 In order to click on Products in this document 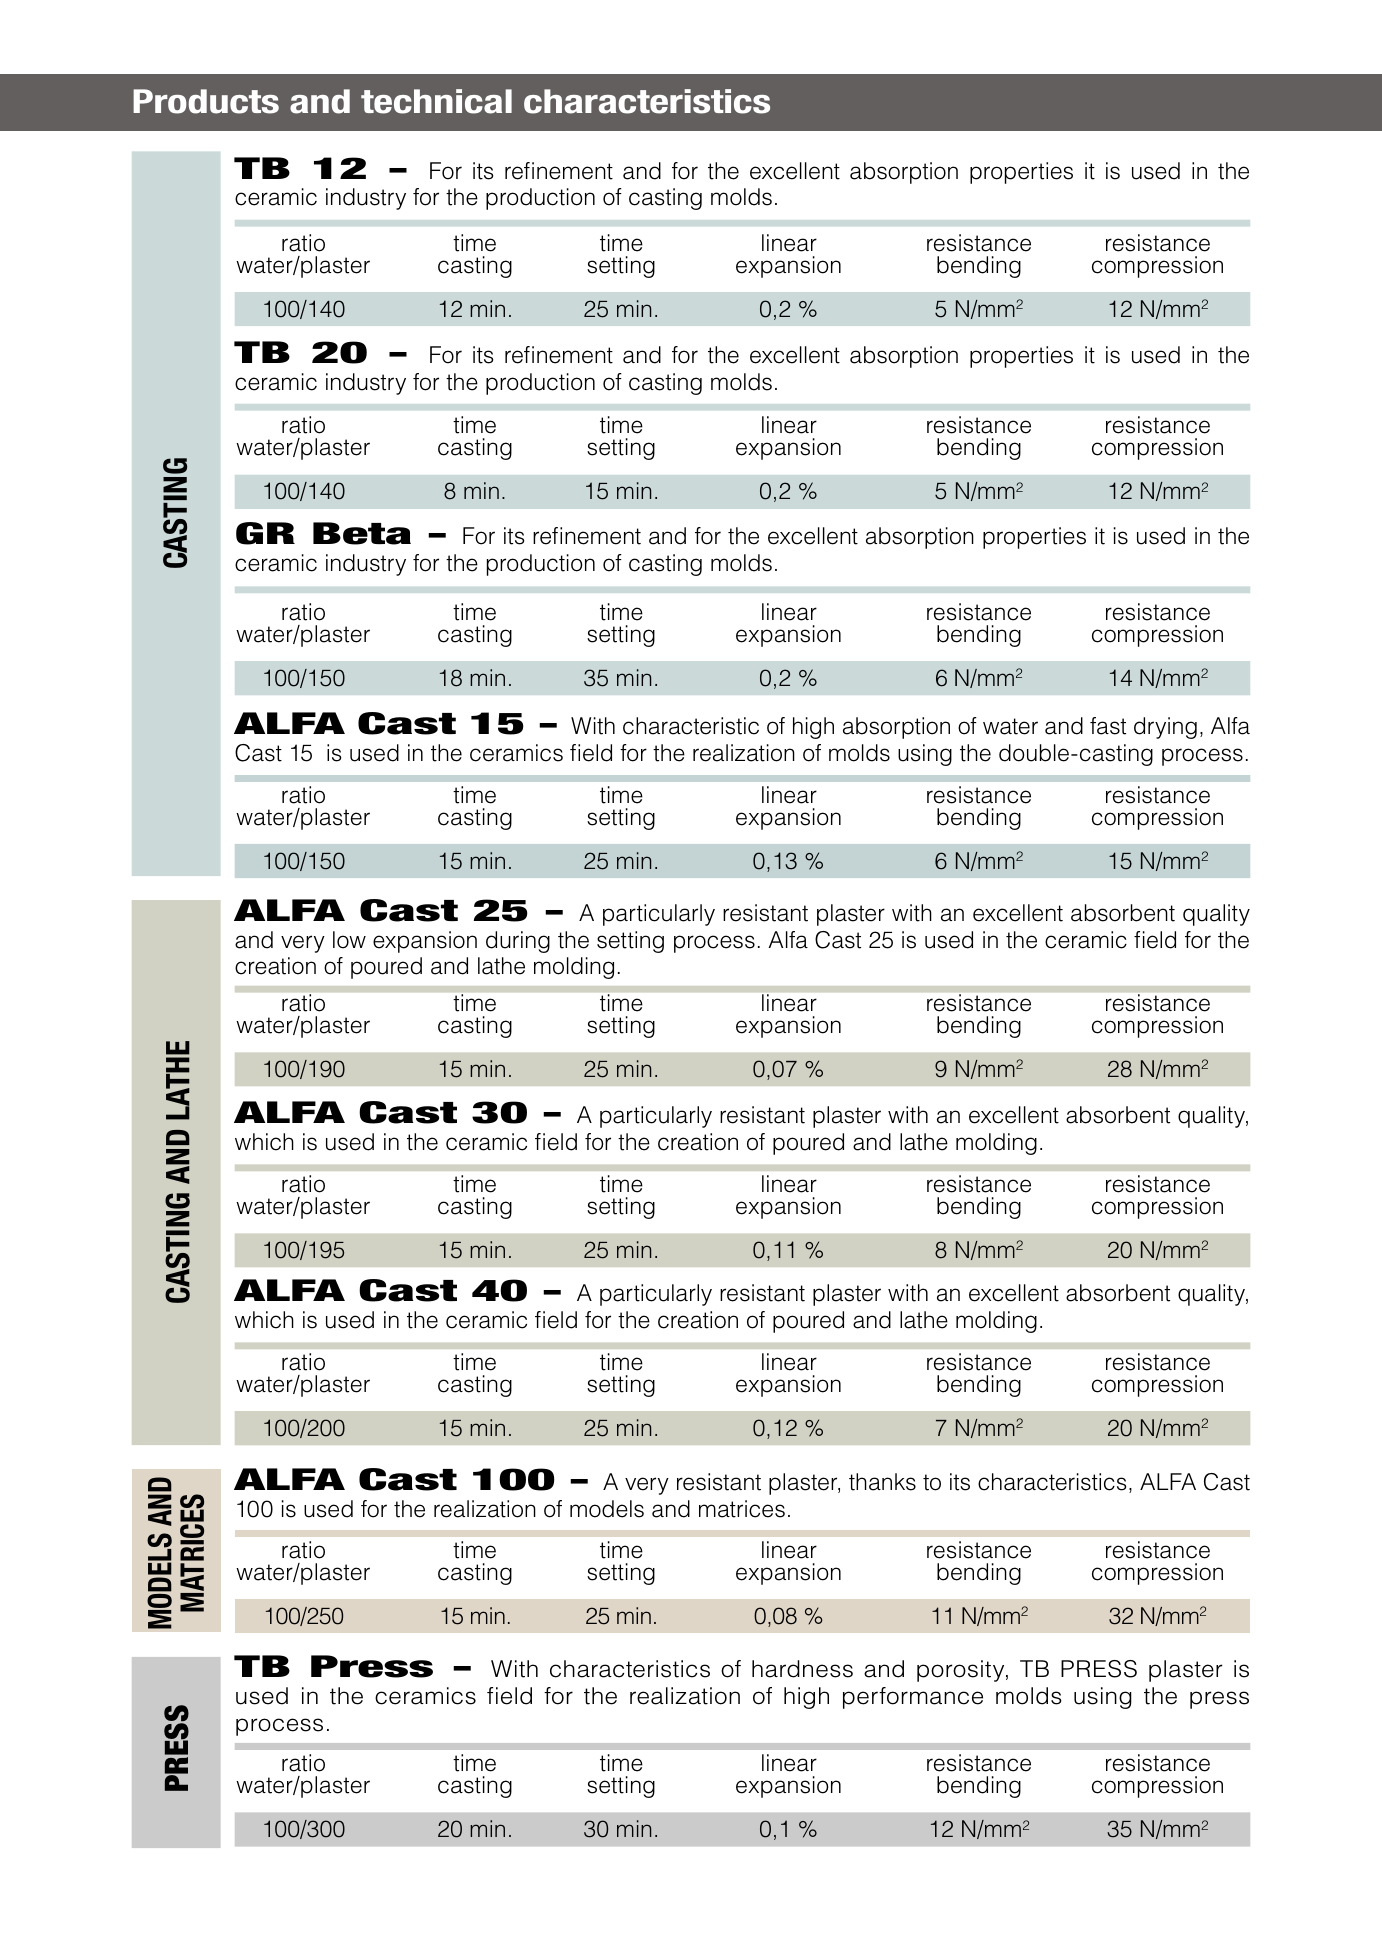, I will do `click(206, 101)`.
